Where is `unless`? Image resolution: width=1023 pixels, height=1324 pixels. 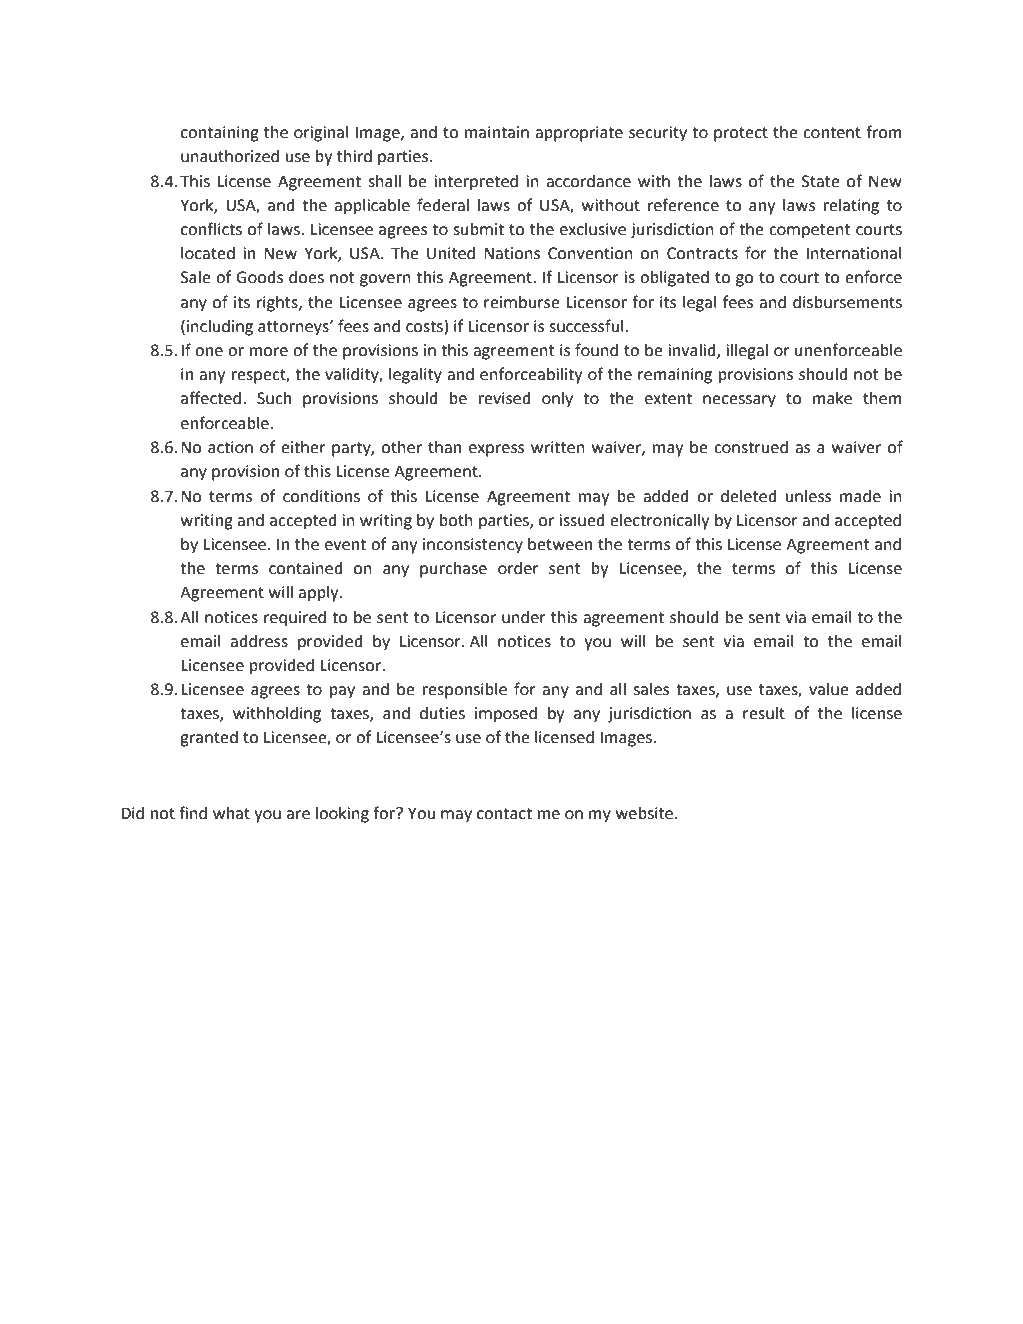 unless is located at coordinates (808, 496).
